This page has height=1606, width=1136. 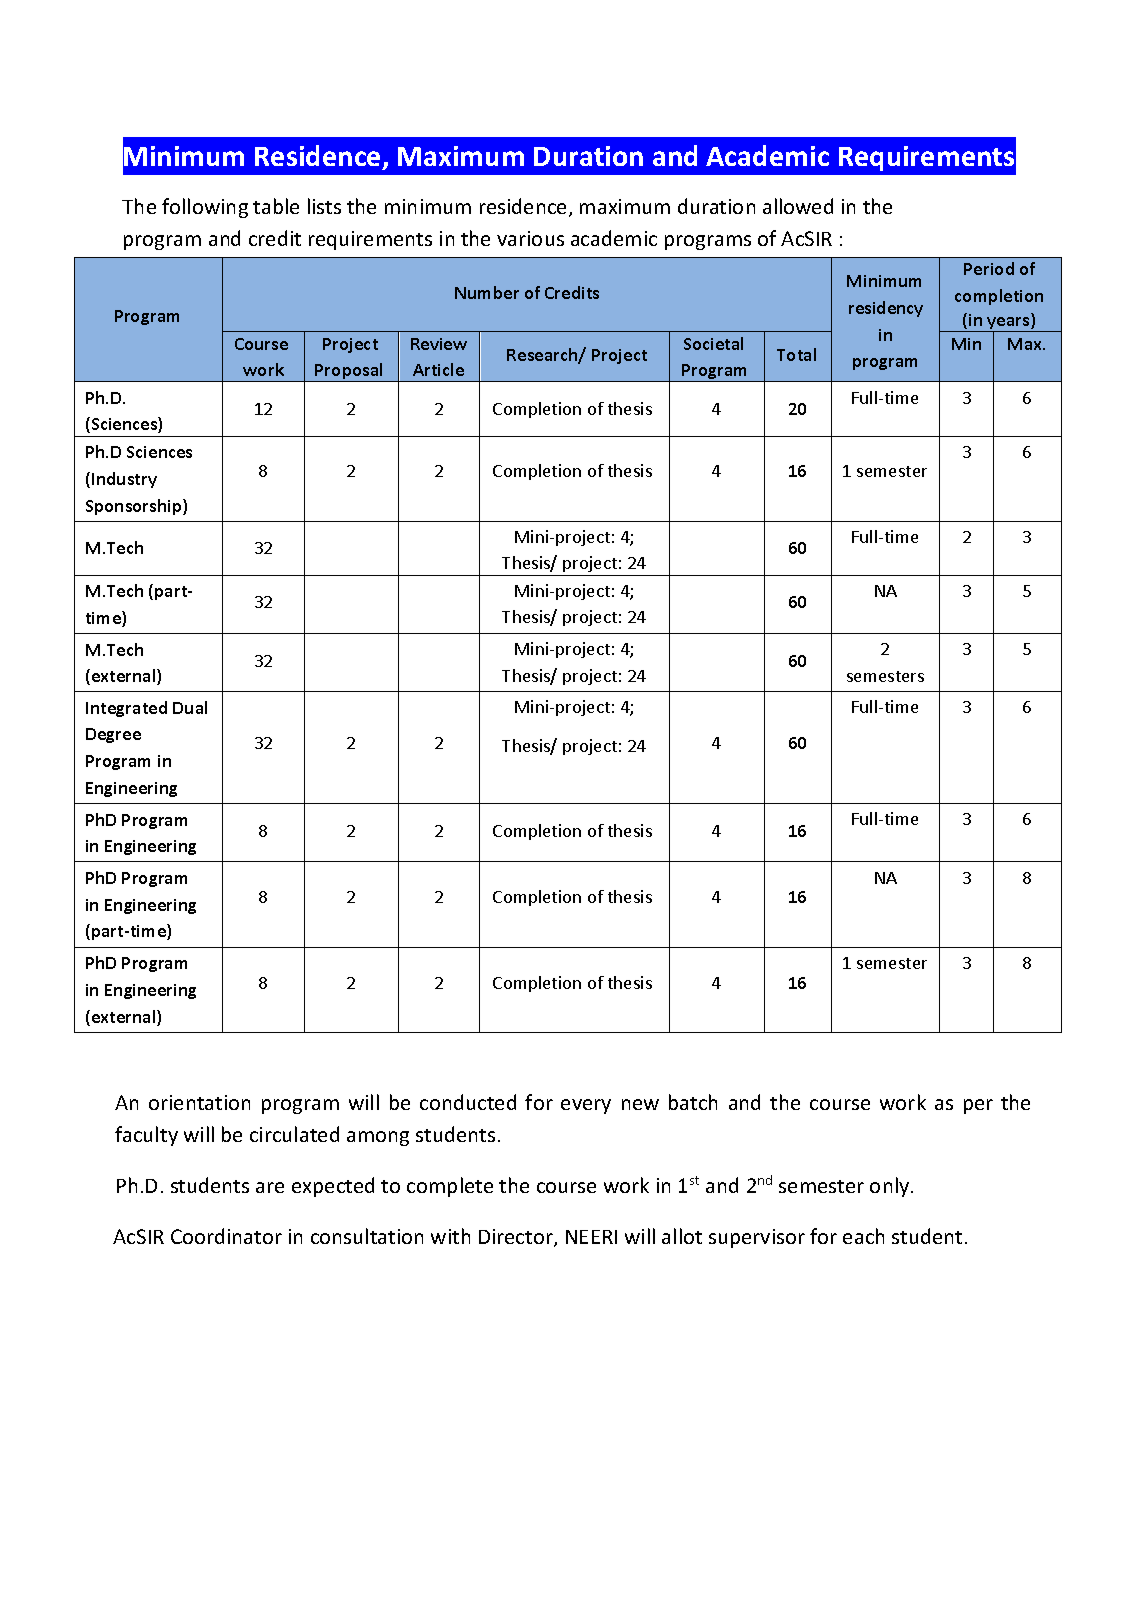 What do you see at coordinates (530, 238) in the page?
I see `various` at bounding box center [530, 238].
